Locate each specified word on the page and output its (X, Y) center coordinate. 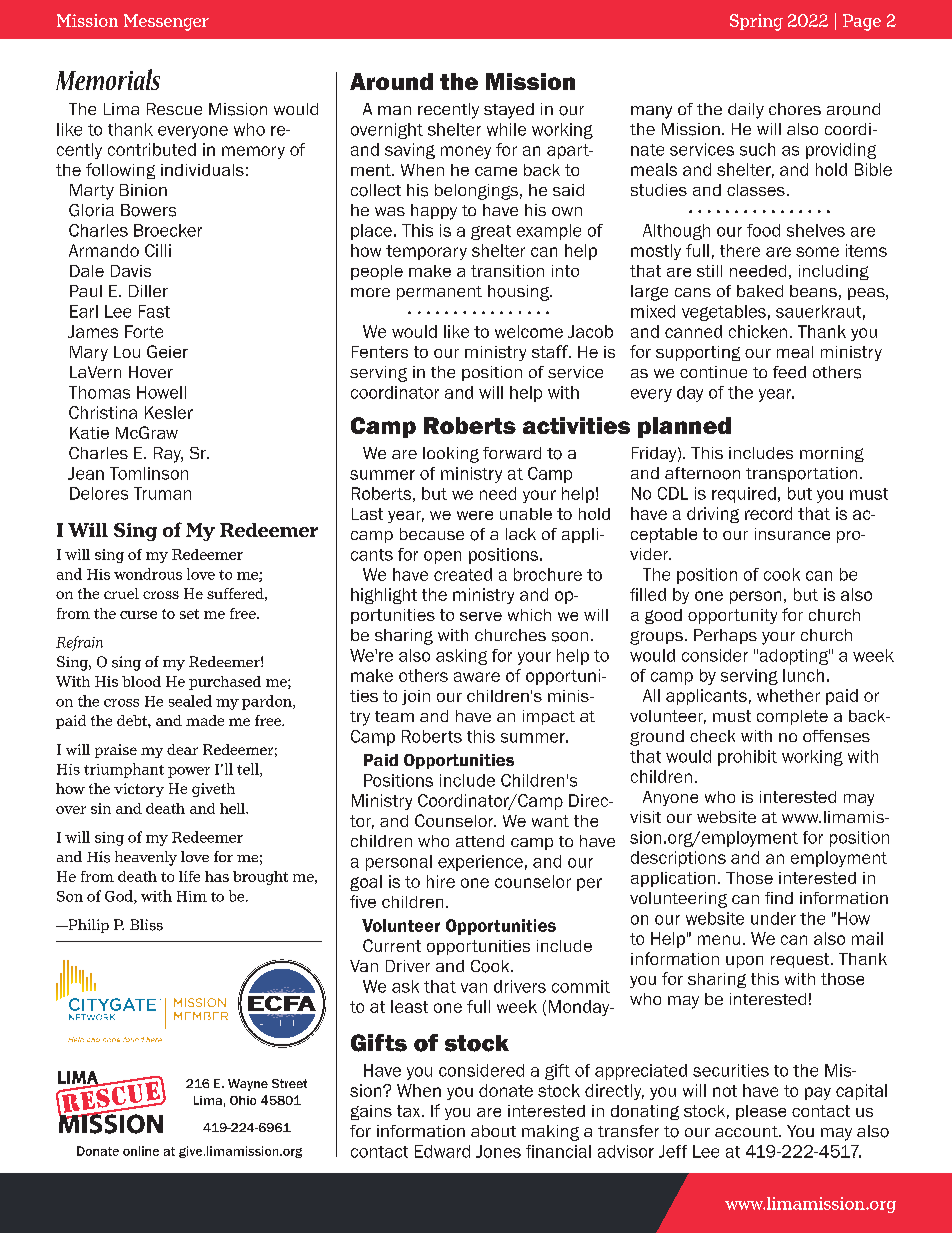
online (141, 1151)
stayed (509, 111)
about (493, 1131)
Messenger (166, 22)
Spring (756, 22)
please (761, 1112)
